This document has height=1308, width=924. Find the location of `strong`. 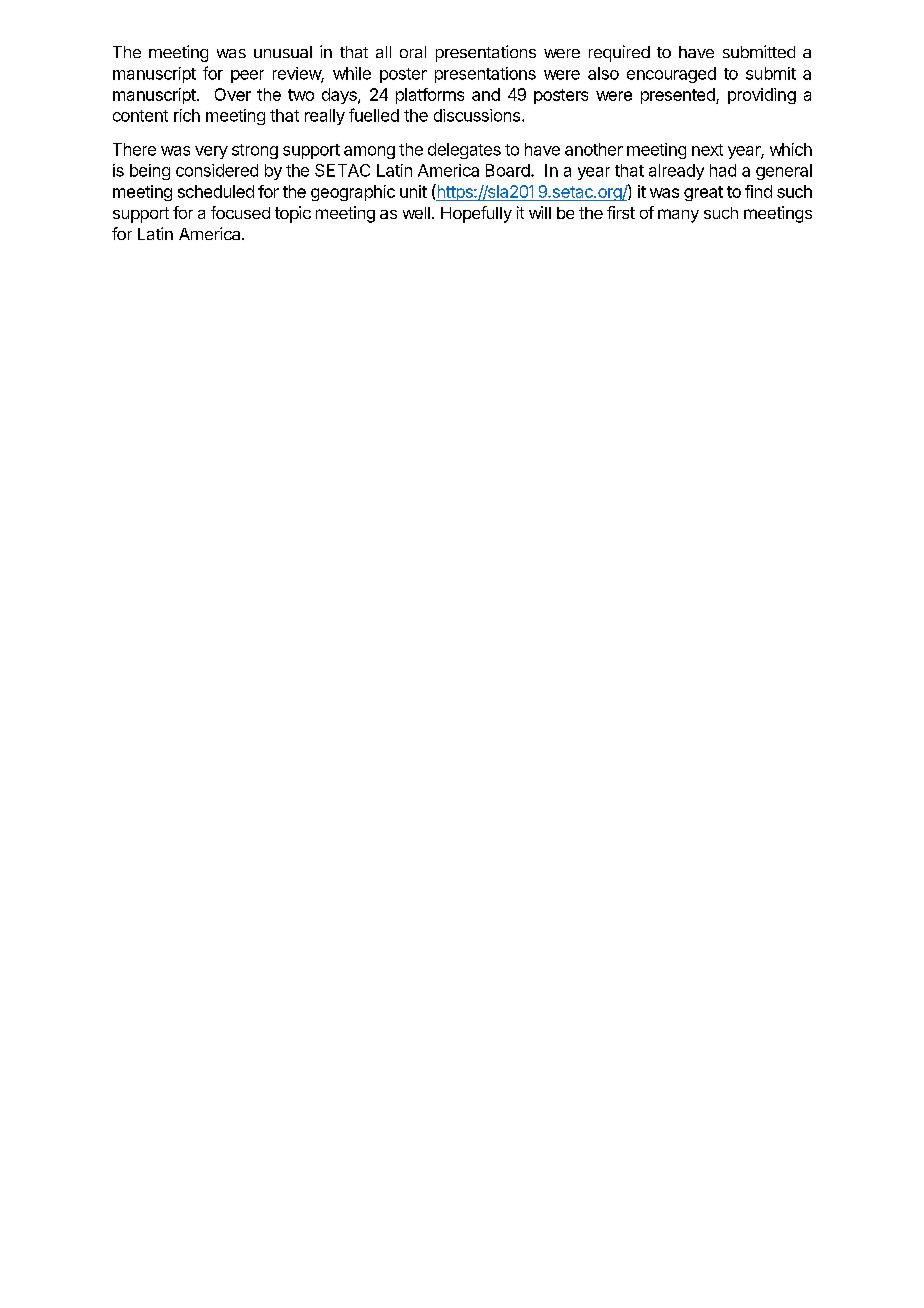

strong is located at coordinates (255, 151).
